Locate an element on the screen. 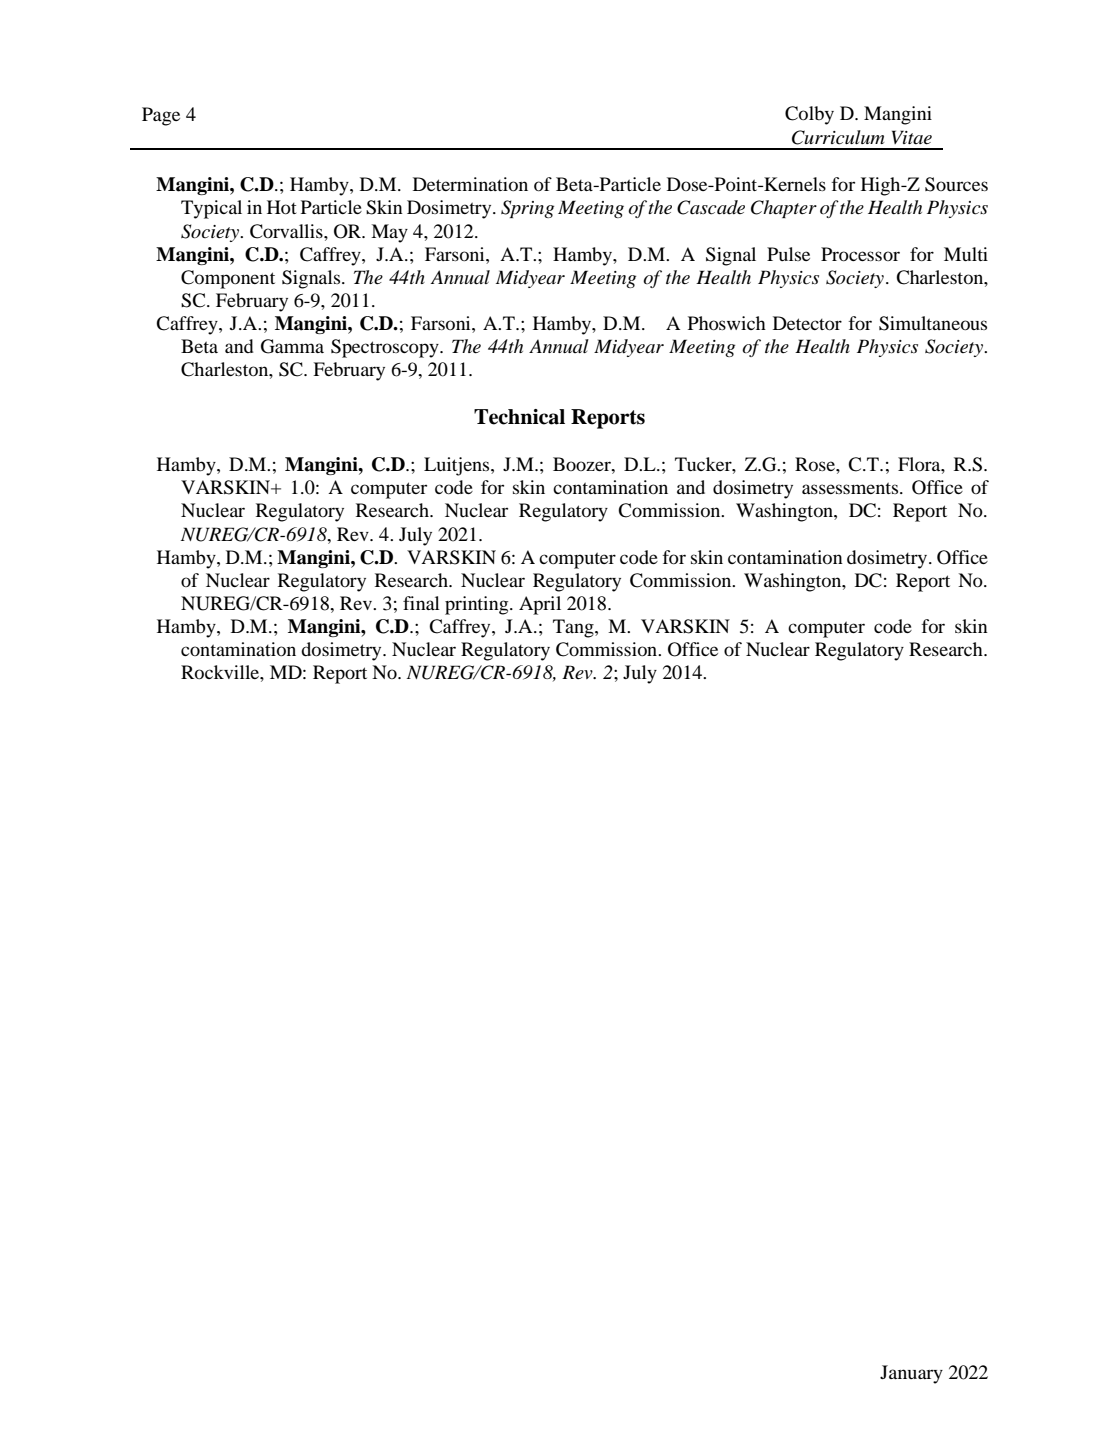  Tang is located at coordinates (574, 628).
